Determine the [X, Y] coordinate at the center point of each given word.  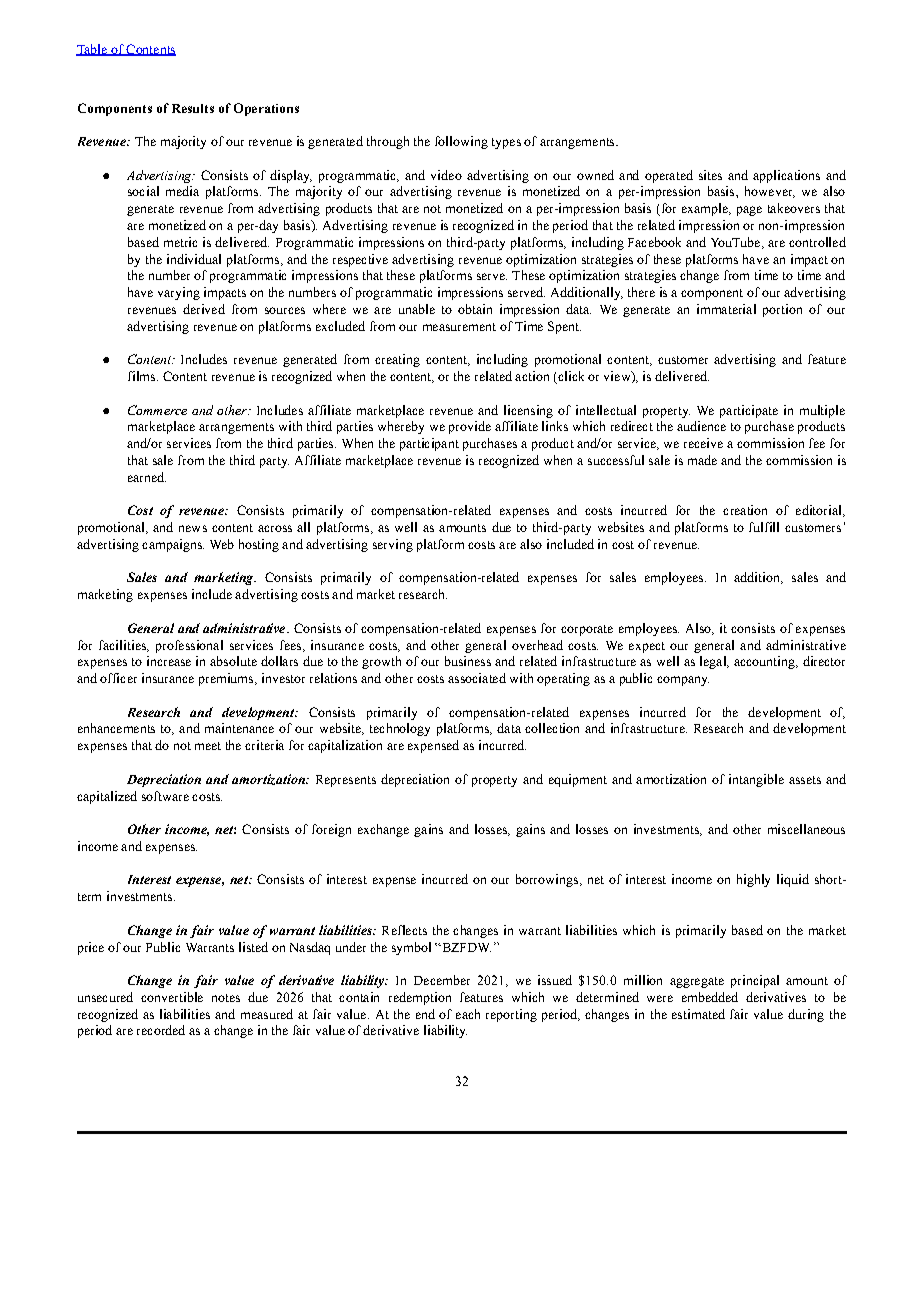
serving [393, 545]
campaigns [173, 545]
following [461, 142]
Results [193, 108]
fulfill [764, 527]
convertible [172, 997]
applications [786, 176]
